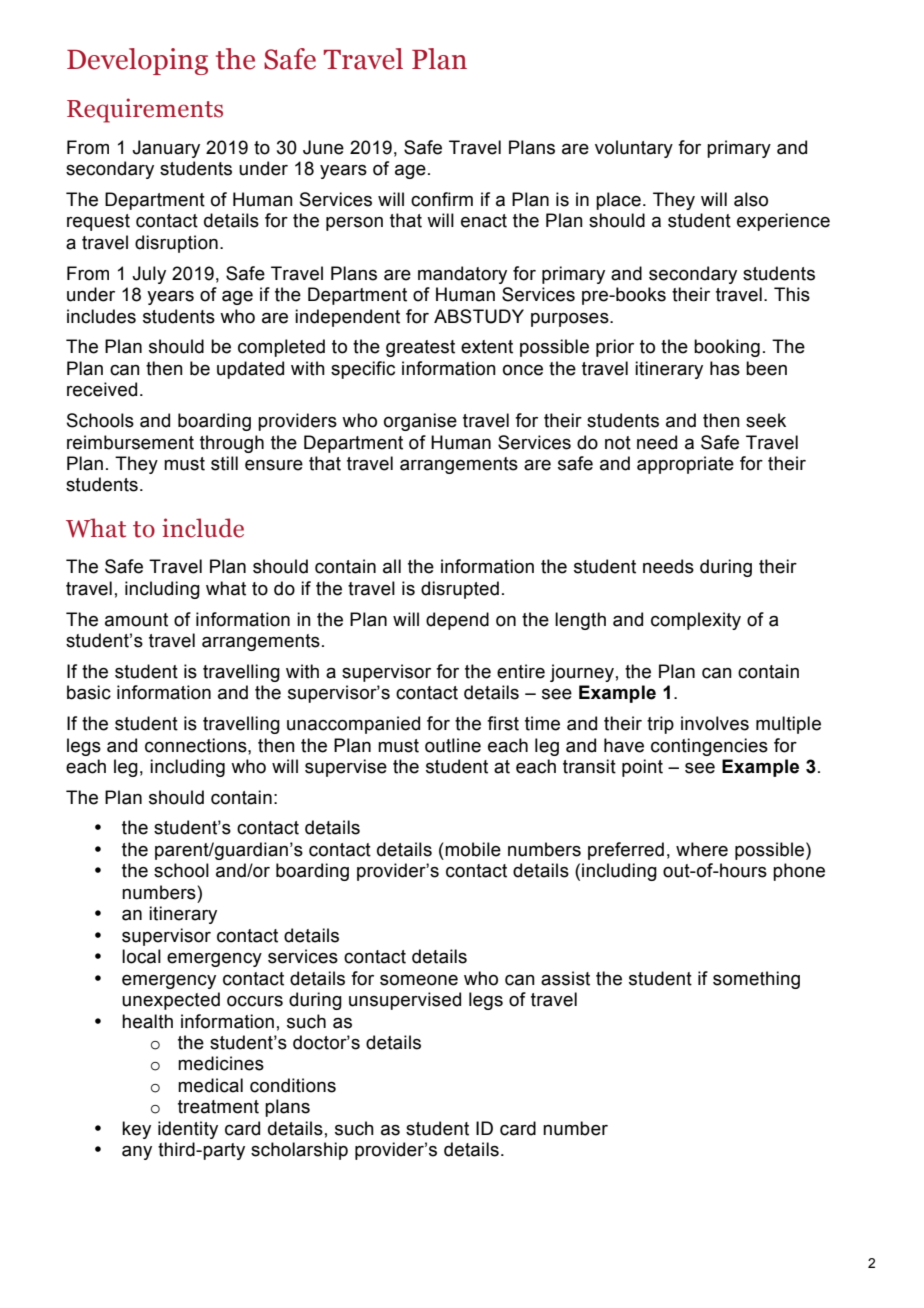 Image resolution: width=924 pixels, height=1308 pixels. What do you see at coordinates (696, 621) in the screenshot?
I see `complexity` at bounding box center [696, 621].
